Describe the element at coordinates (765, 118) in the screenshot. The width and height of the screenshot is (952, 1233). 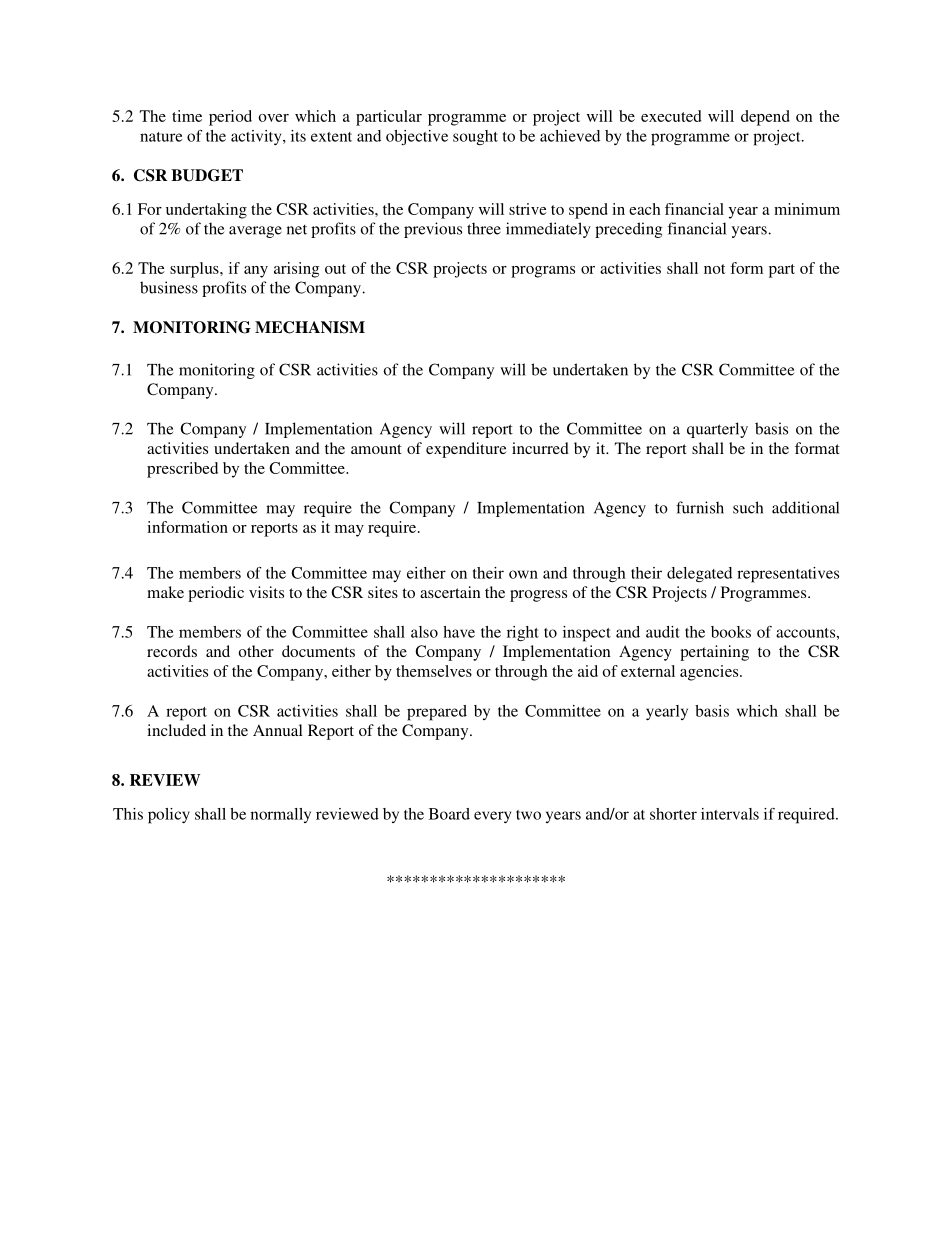
I see `depend` at that location.
